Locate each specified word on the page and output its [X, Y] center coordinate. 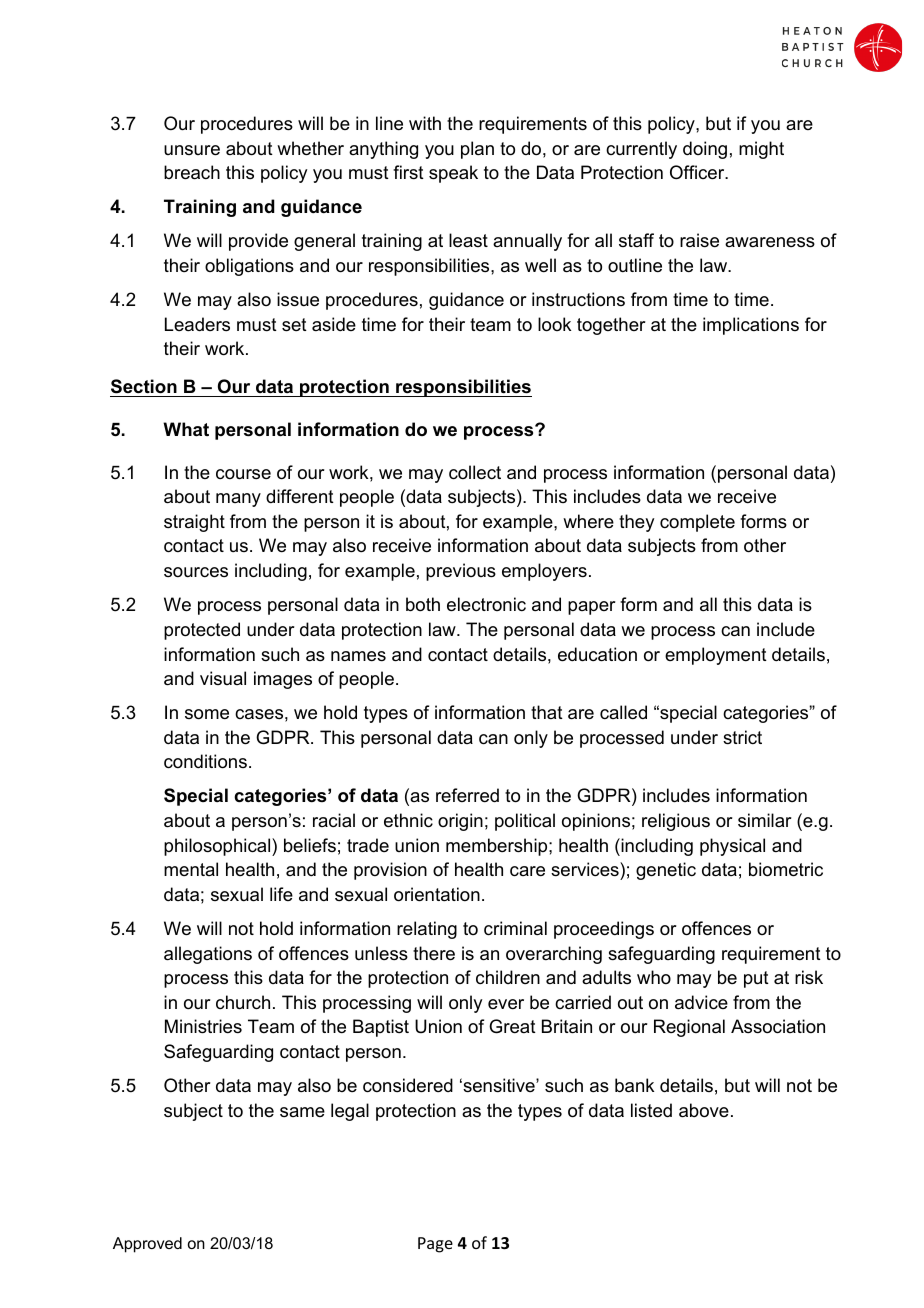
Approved [147, 1245]
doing [705, 150]
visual [223, 678]
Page [435, 1245]
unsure [192, 150]
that [547, 712]
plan [477, 150]
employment [716, 656]
